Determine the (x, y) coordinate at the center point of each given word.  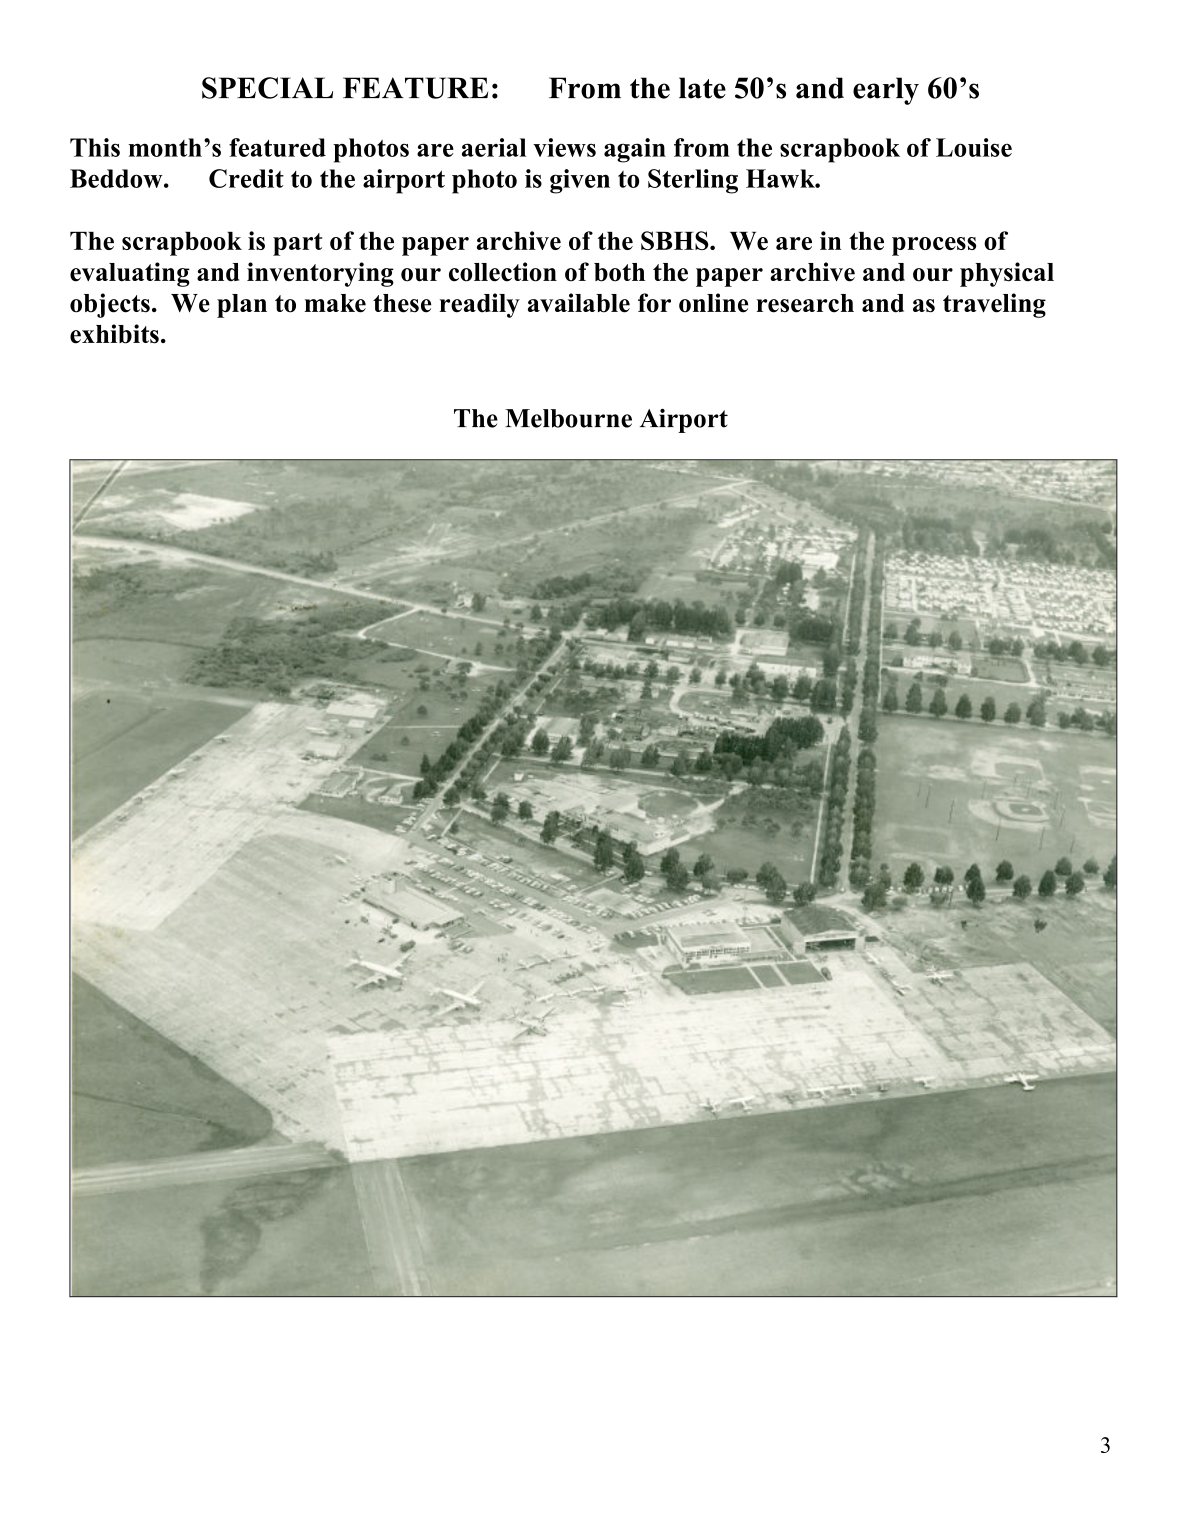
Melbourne (568, 418)
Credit (246, 178)
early (886, 91)
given (580, 181)
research (805, 303)
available (579, 303)
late (702, 88)
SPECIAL (267, 88)
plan (242, 306)
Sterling (693, 181)
